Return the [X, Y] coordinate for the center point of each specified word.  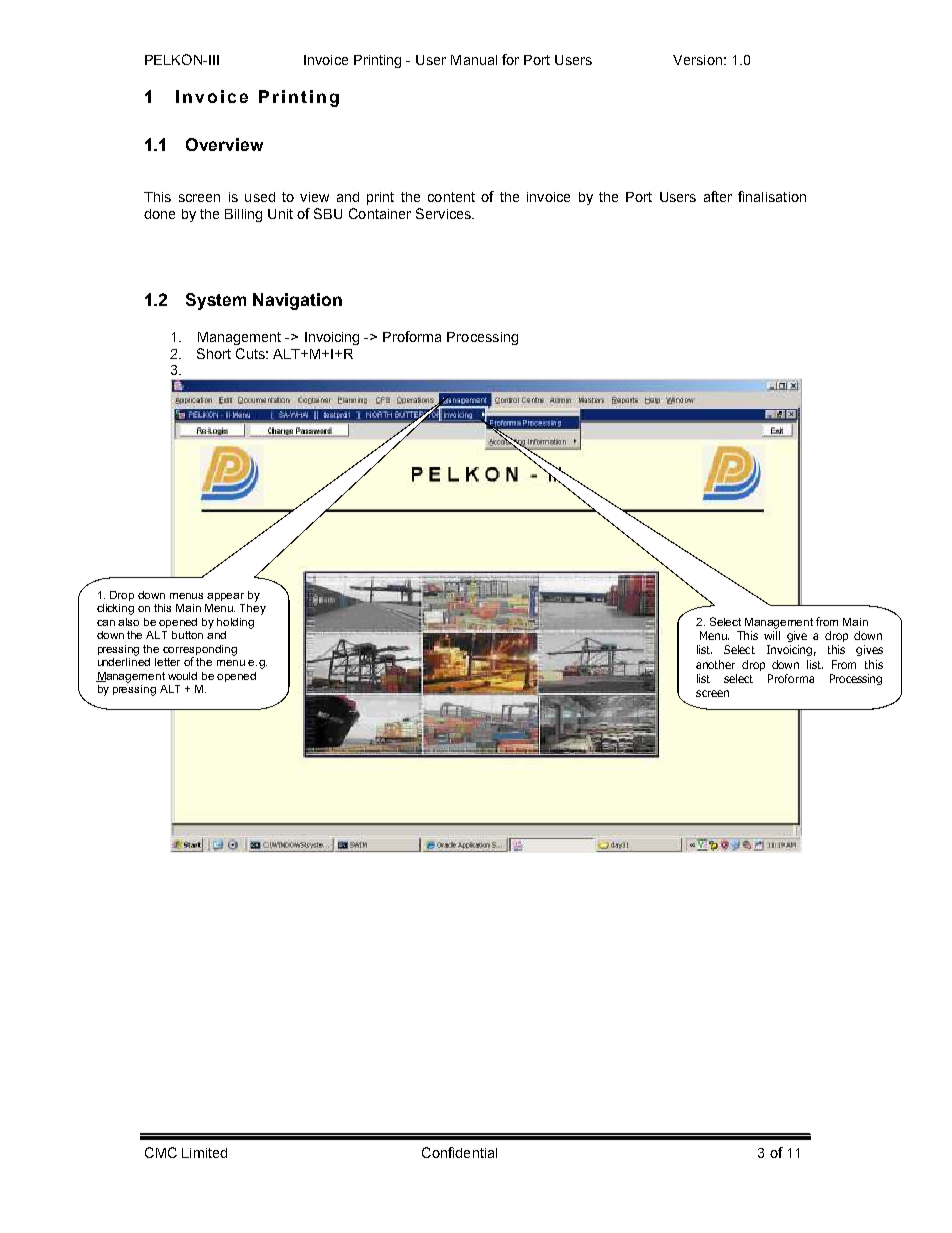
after [718, 196]
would [182, 676]
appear [225, 597]
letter [167, 662]
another [715, 664]
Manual [474, 60]
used [260, 197]
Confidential [459, 1152]
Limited [204, 1153]
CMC [161, 1152]
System [216, 301]
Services [444, 213]
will [772, 635]
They [253, 608]
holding [235, 623]
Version [697, 60]
